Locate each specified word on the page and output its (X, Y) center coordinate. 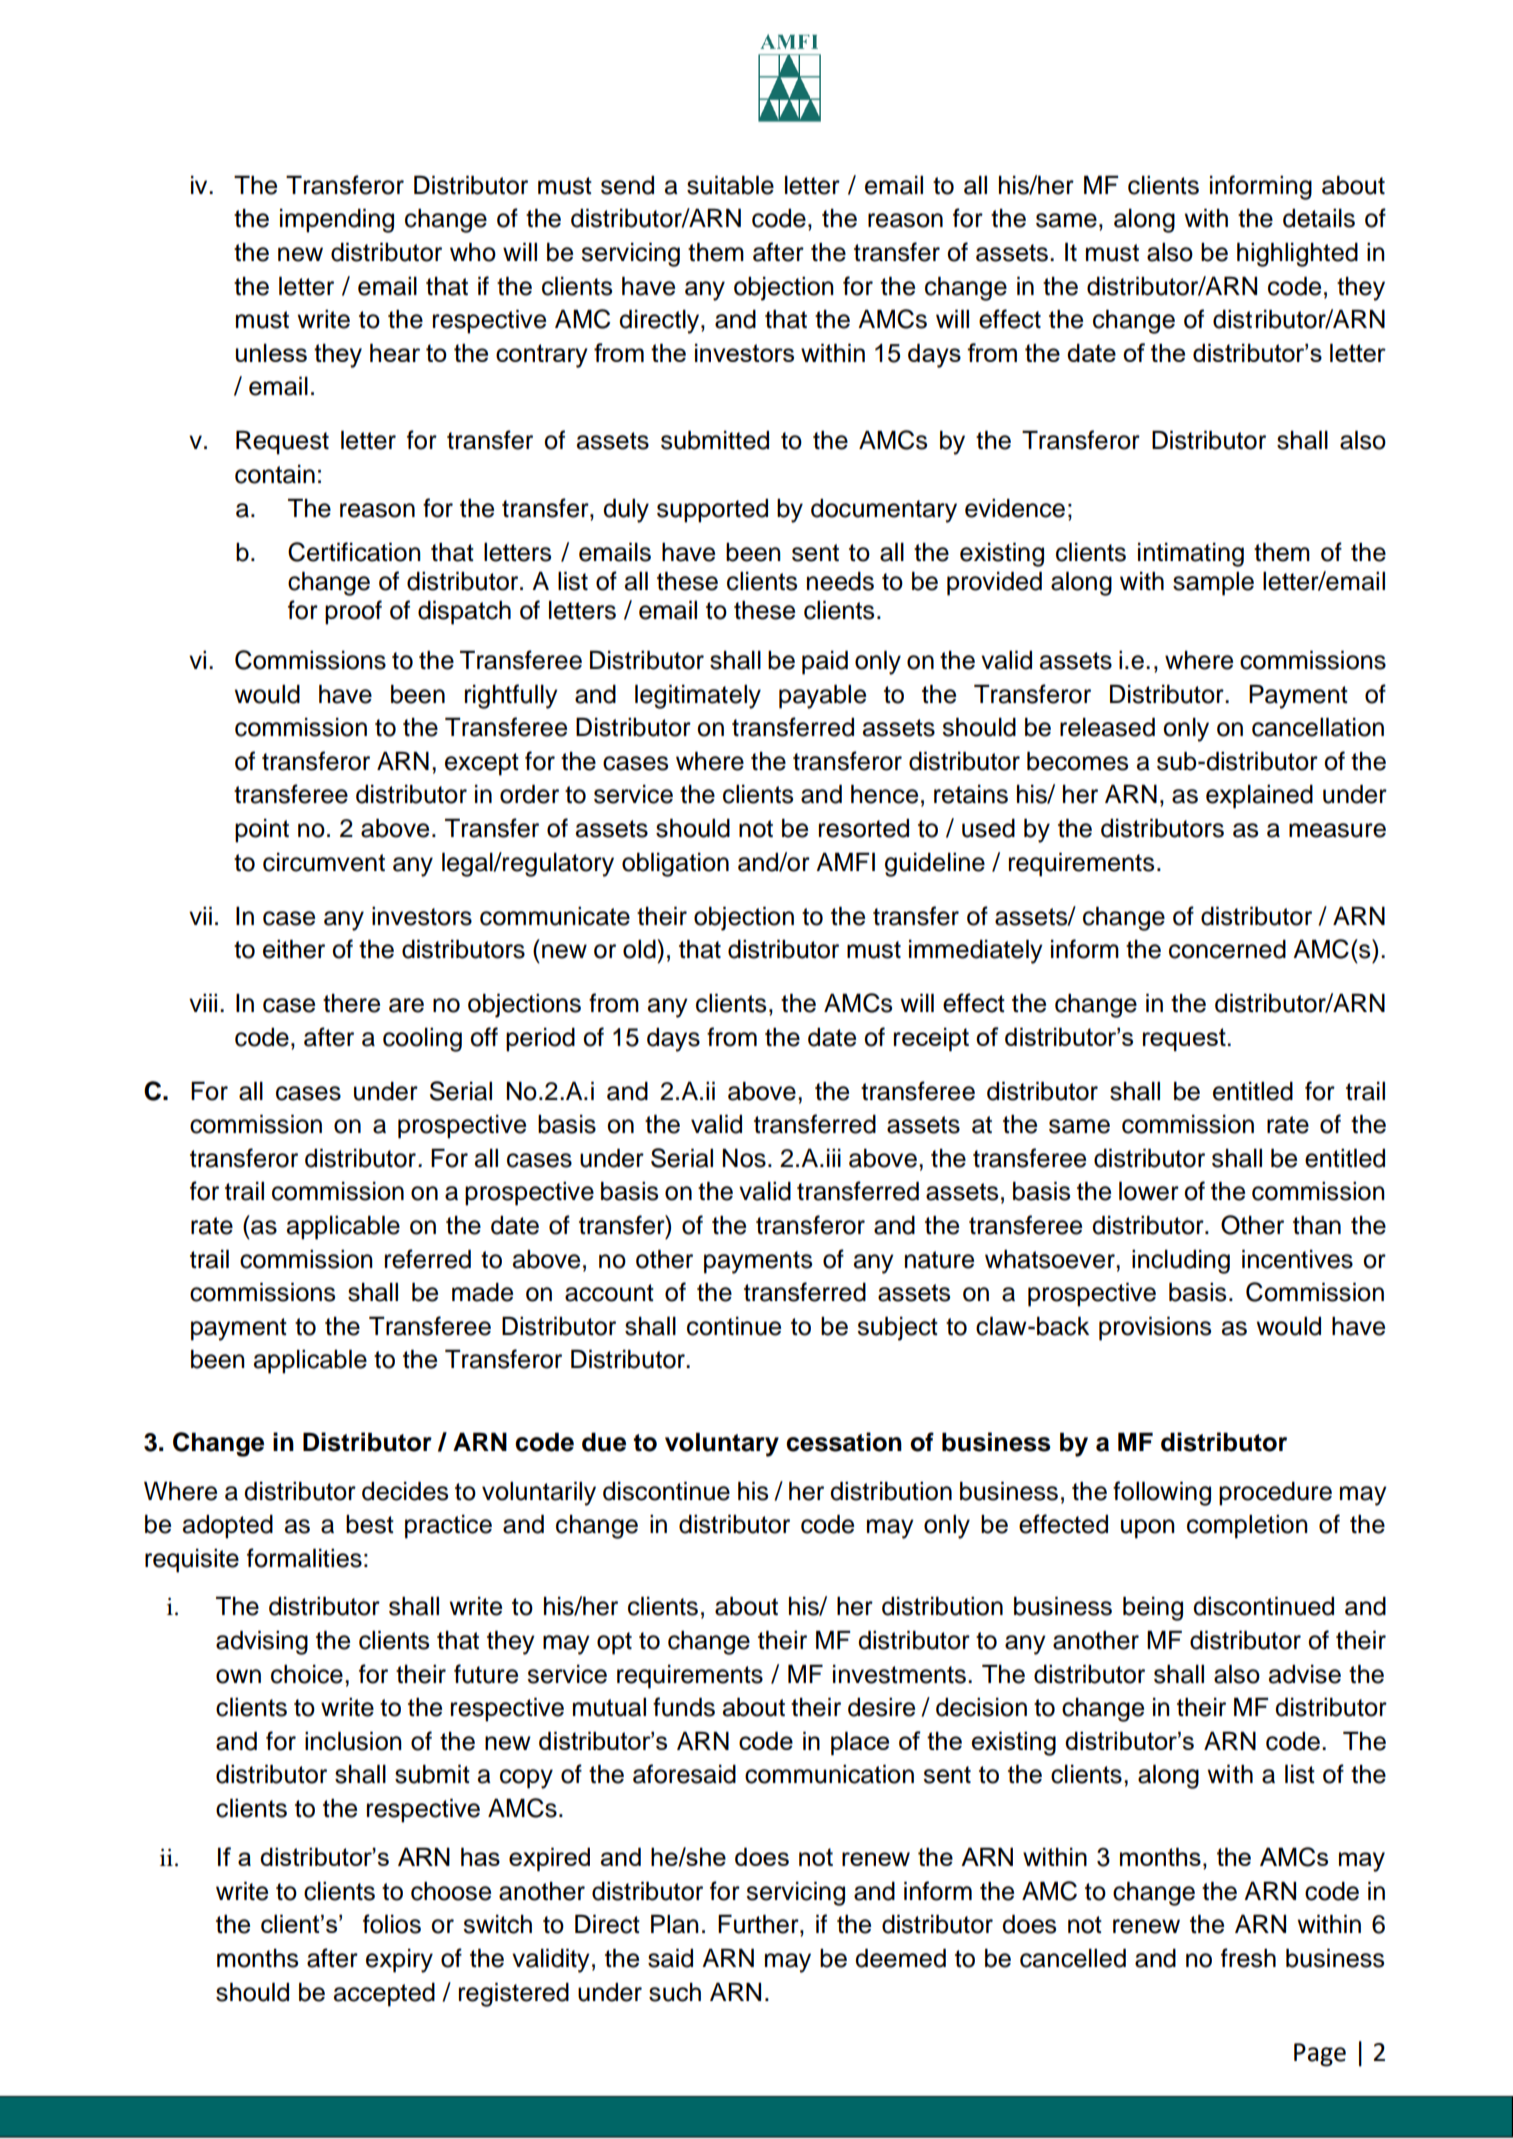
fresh (1248, 1958)
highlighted (1297, 254)
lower (1149, 1191)
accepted (384, 1994)
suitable (730, 185)
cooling (422, 1039)
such (675, 1992)
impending (337, 220)
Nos (744, 1158)
